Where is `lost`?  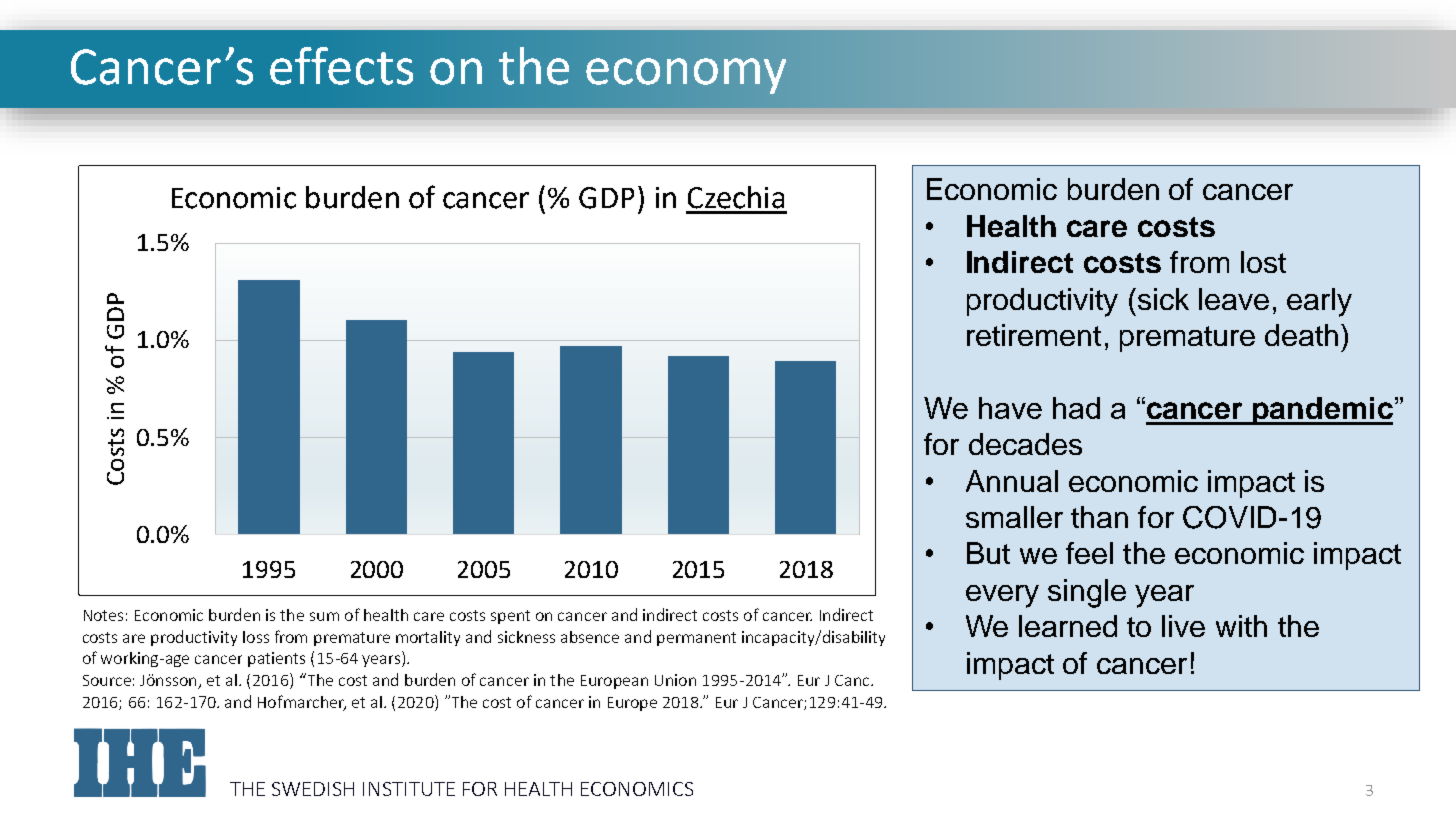
lost is located at coordinates (1263, 262).
